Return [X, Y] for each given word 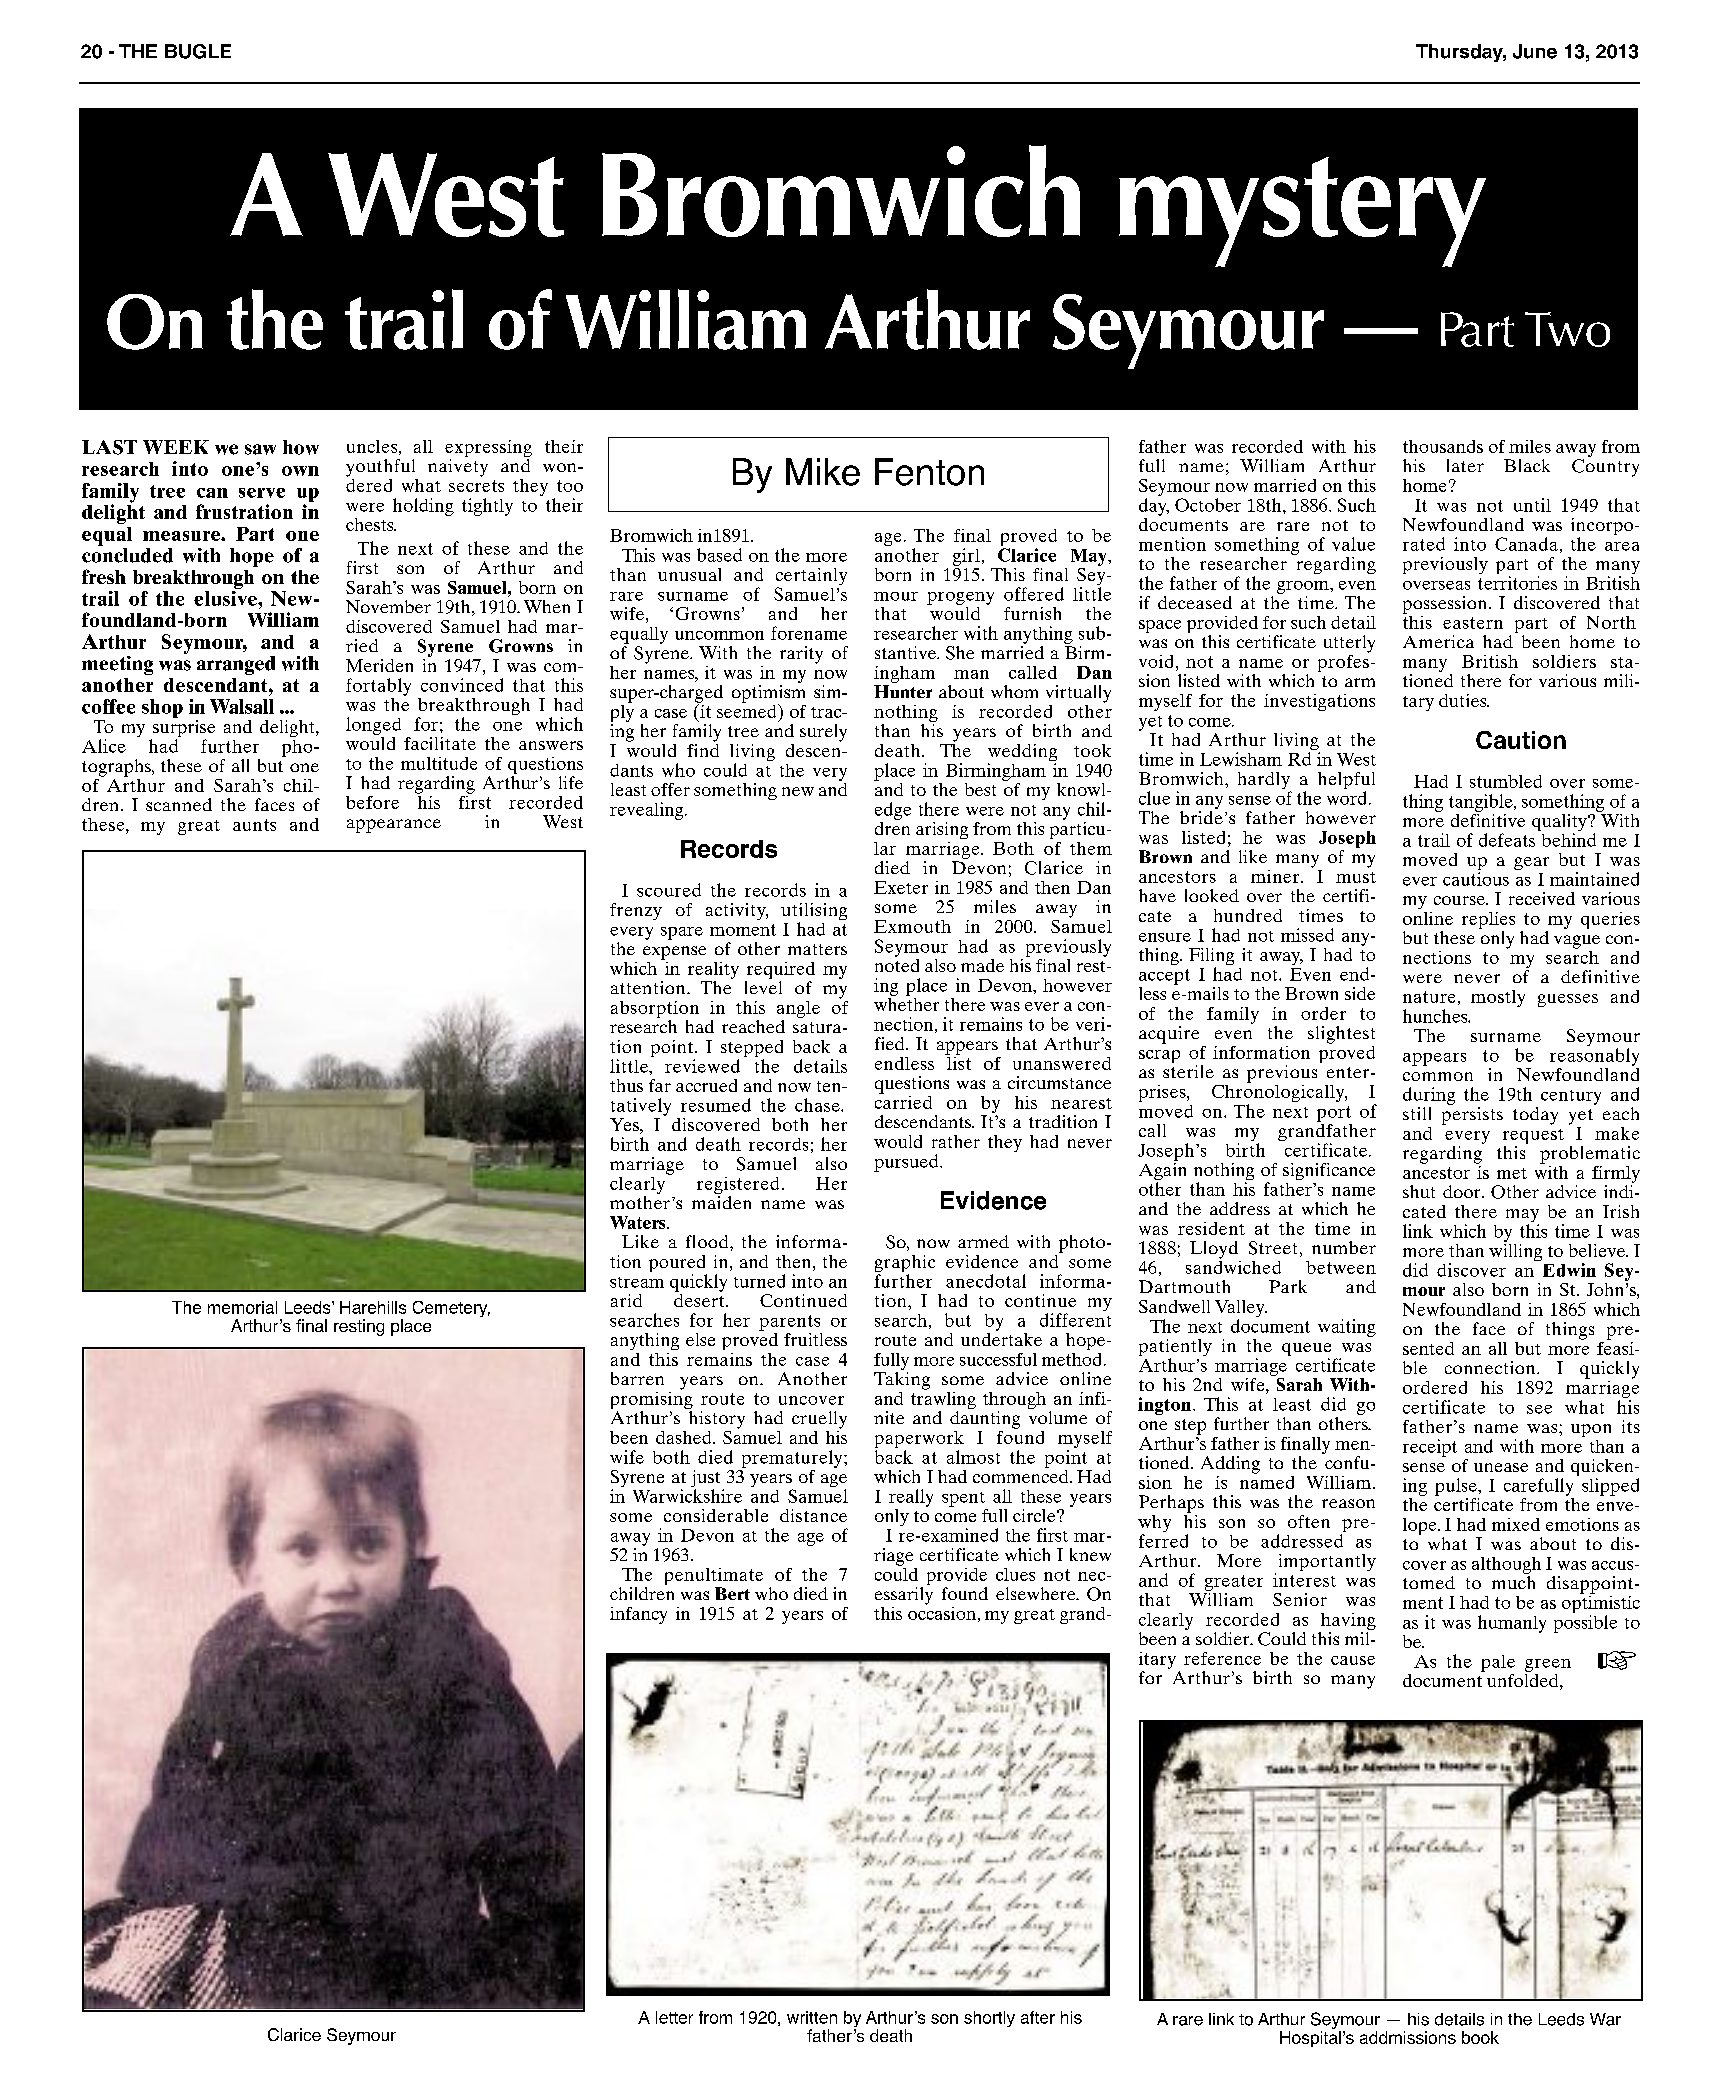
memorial [242, 1307]
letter [674, 2017]
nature [1429, 997]
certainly [811, 578]
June [1535, 51]
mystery [1302, 212]
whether [906, 1003]
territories [1517, 583]
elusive [226, 597]
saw [260, 449]
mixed [1516, 1524]
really [911, 1498]
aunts [254, 825]
